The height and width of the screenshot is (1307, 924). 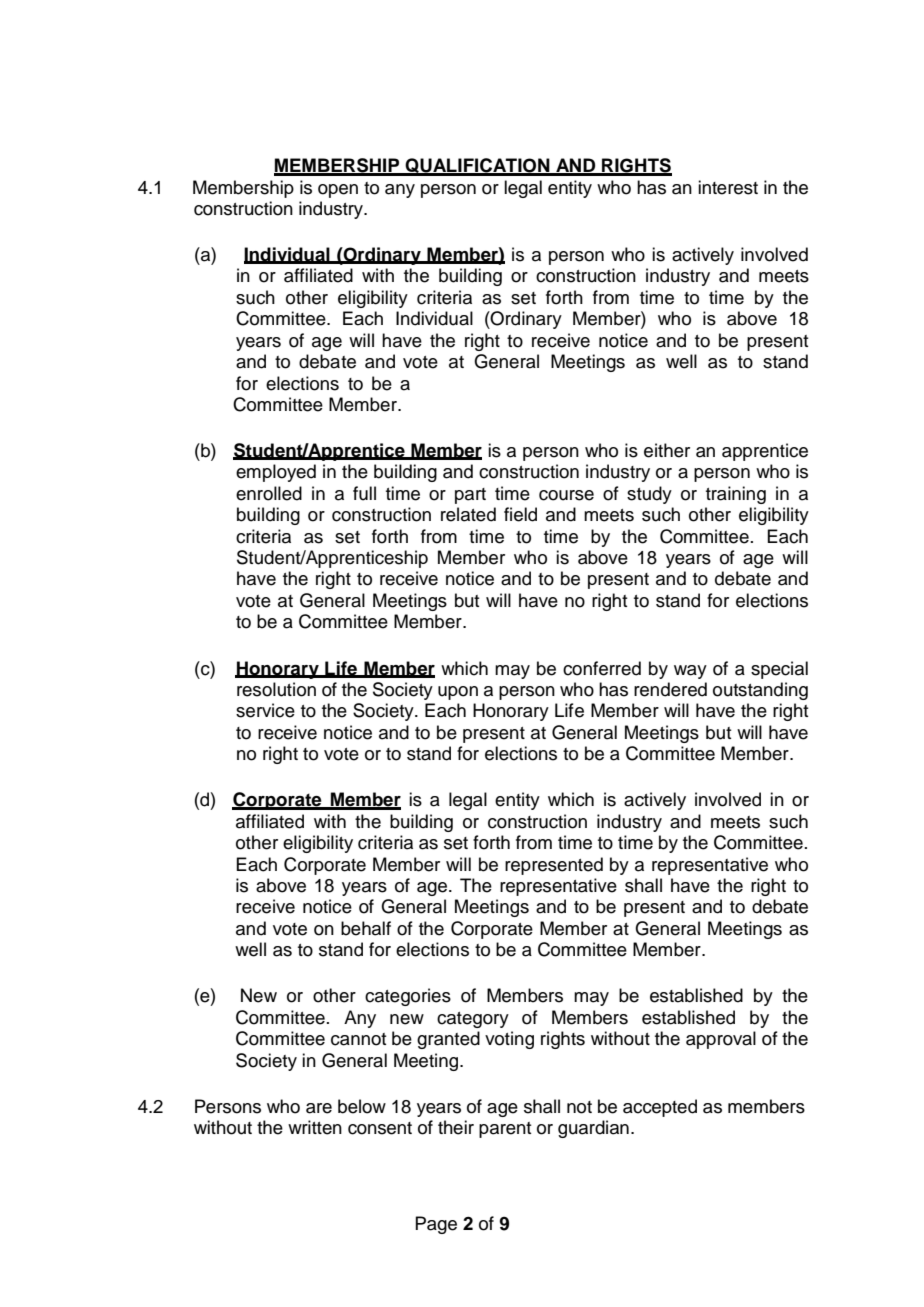 I want to click on behalf, so click(x=366, y=928).
